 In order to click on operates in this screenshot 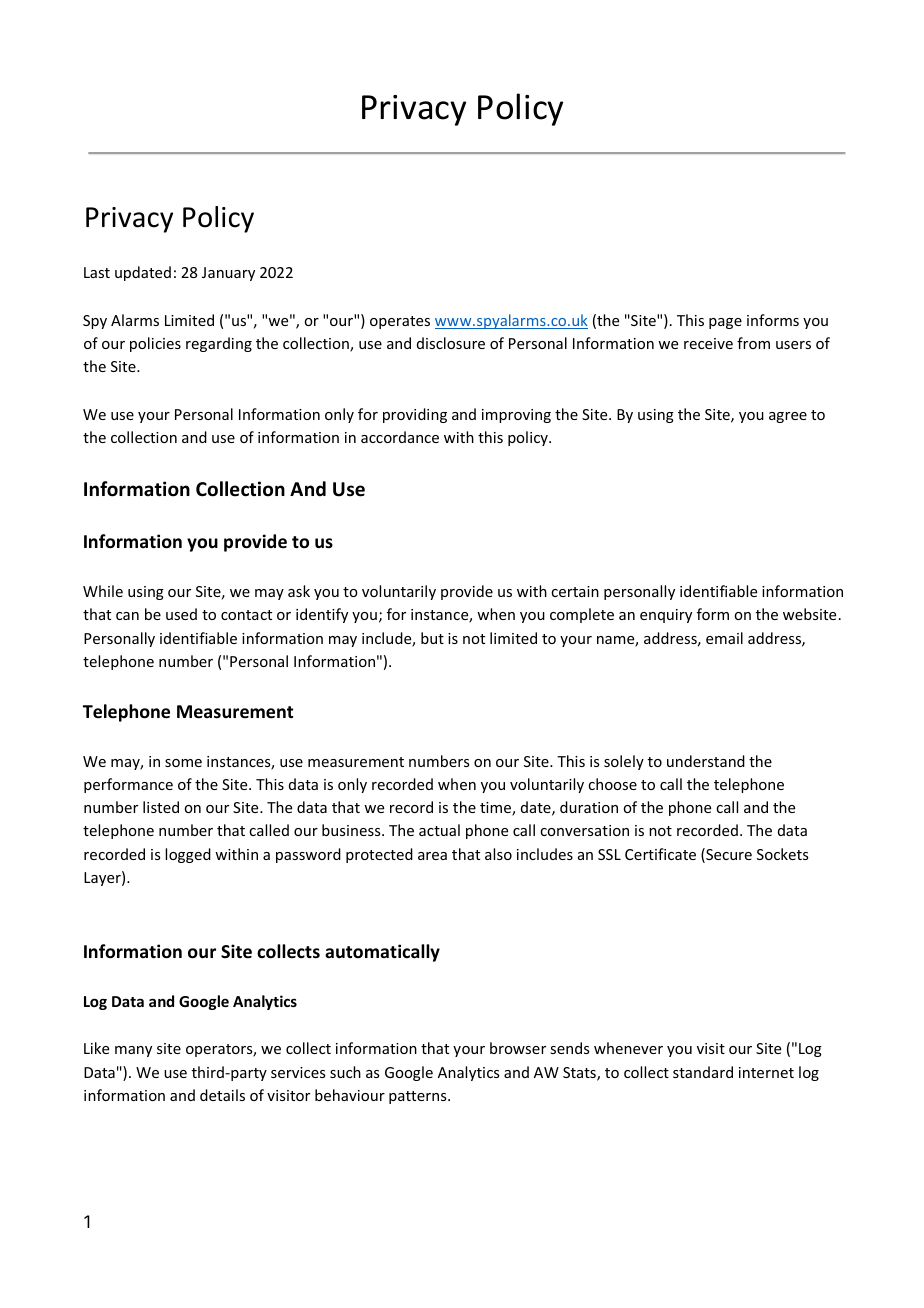, I will do `click(400, 322)`.
